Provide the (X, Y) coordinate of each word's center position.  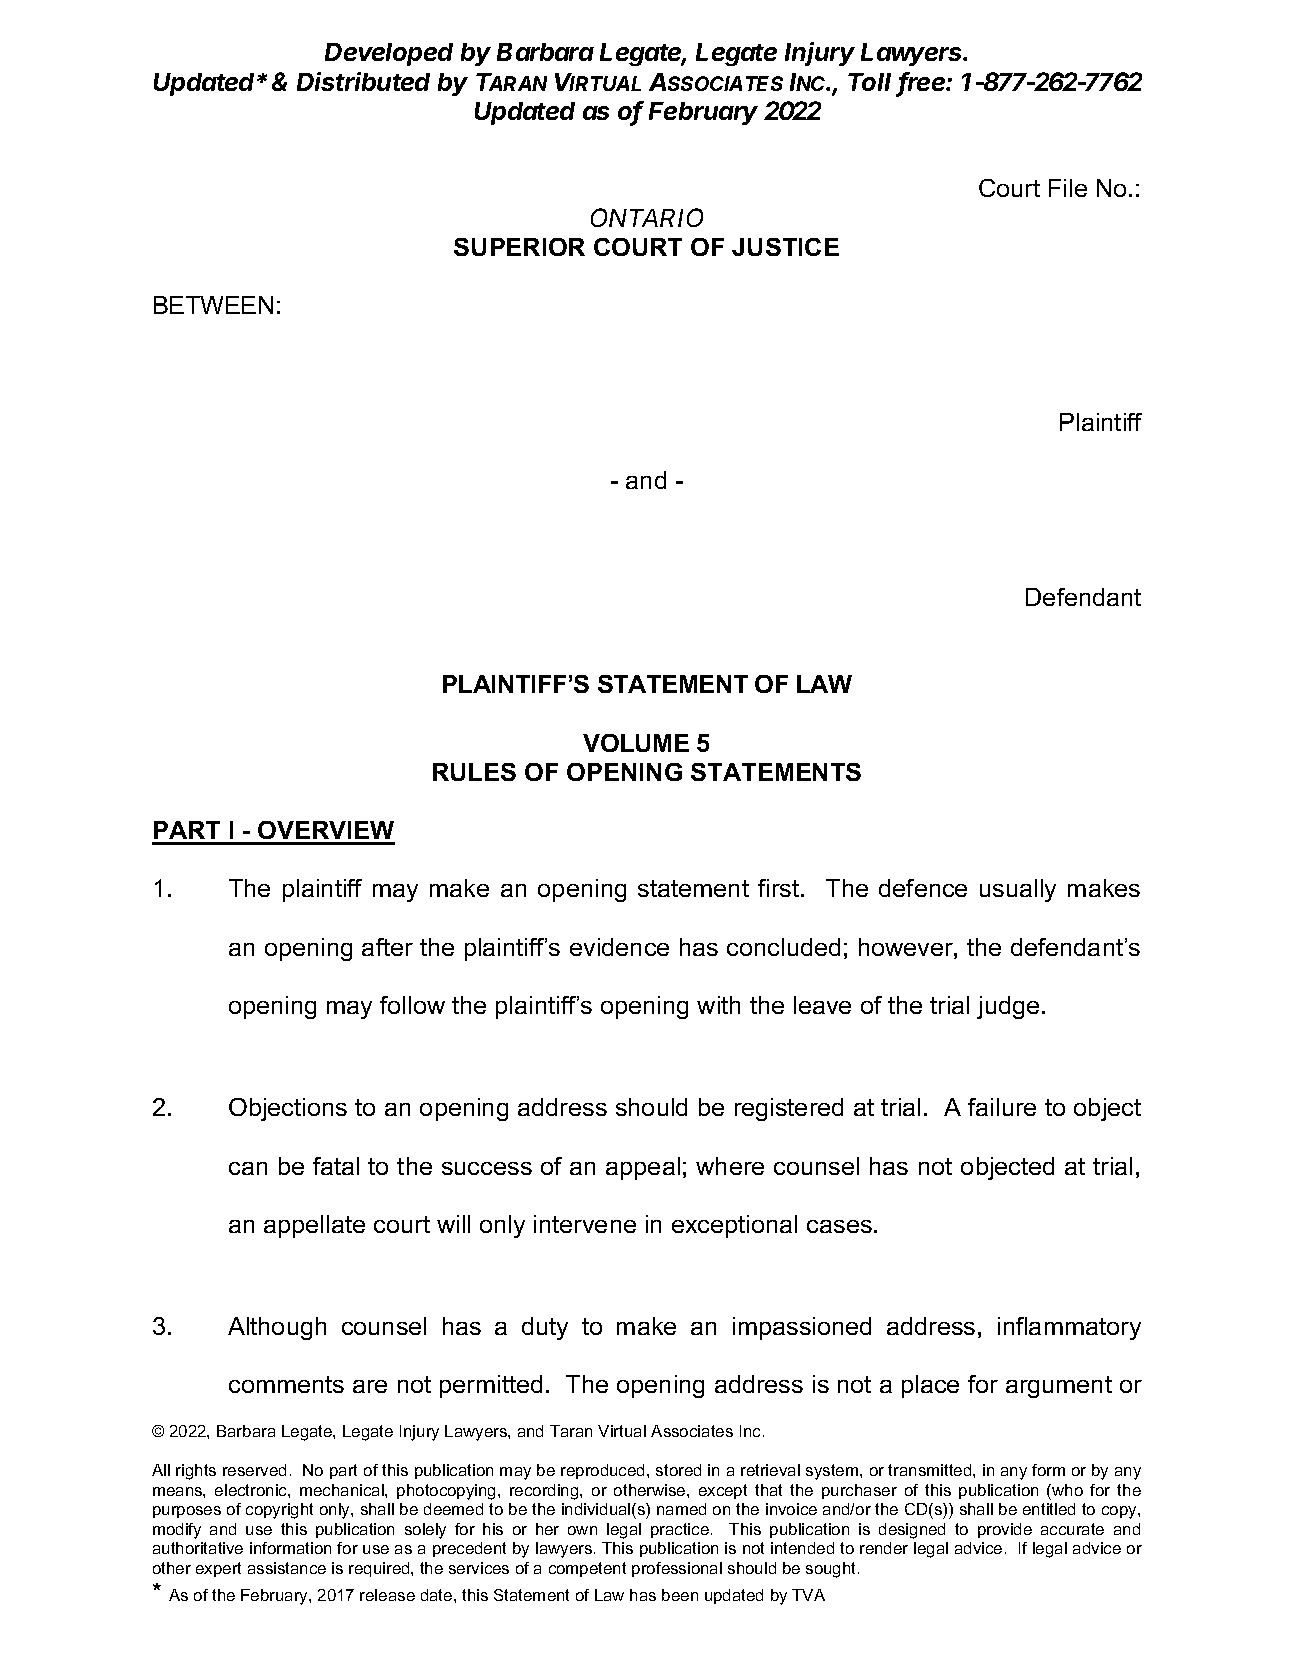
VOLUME (636, 743)
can (248, 1168)
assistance (287, 1568)
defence (923, 888)
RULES (474, 772)
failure (1002, 1107)
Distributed (363, 81)
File (1068, 188)
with (718, 1005)
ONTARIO (647, 217)
